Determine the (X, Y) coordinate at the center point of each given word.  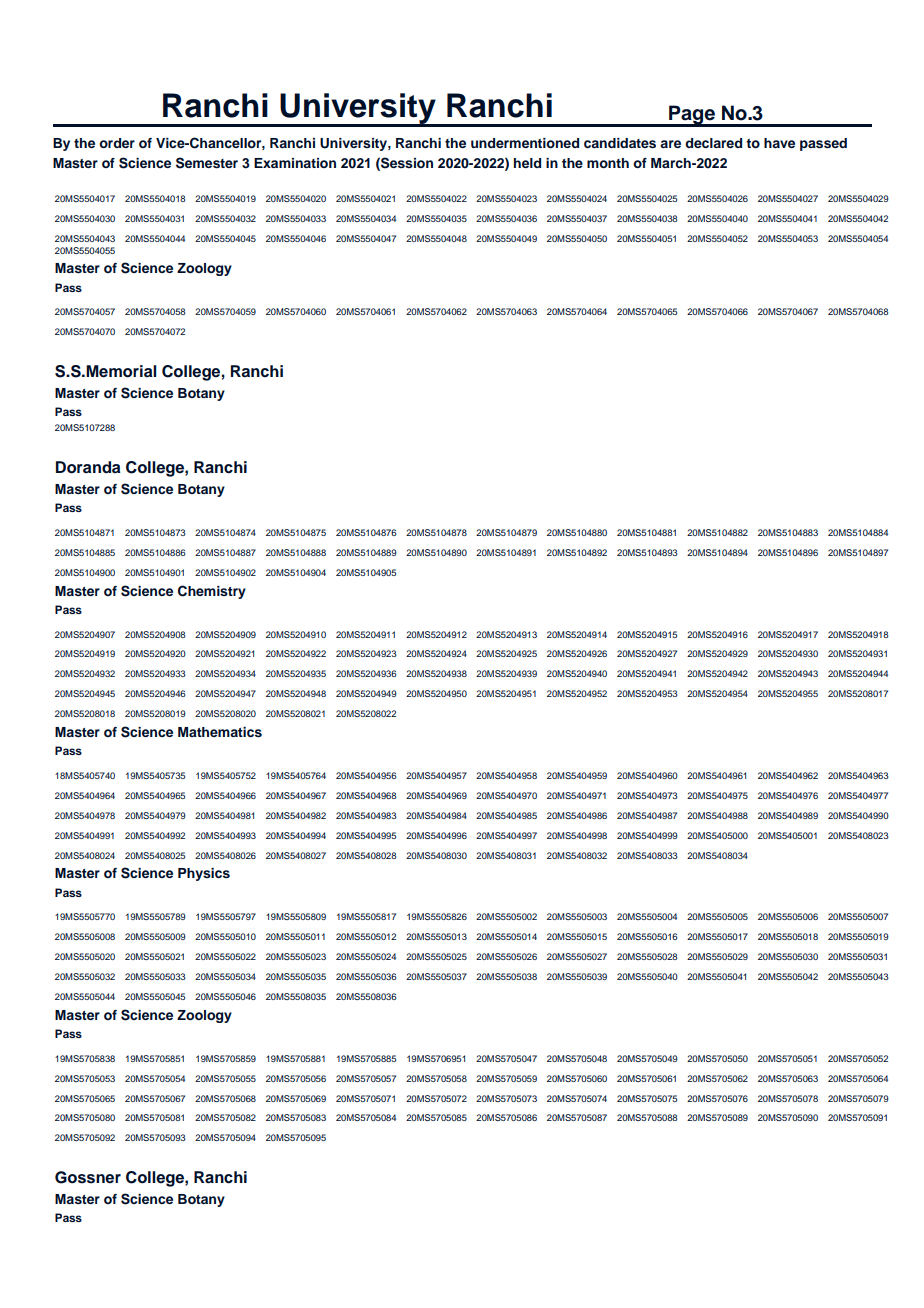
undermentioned (525, 143)
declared (713, 143)
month (608, 163)
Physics (204, 874)
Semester (207, 163)
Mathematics (220, 732)
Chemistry (212, 592)
